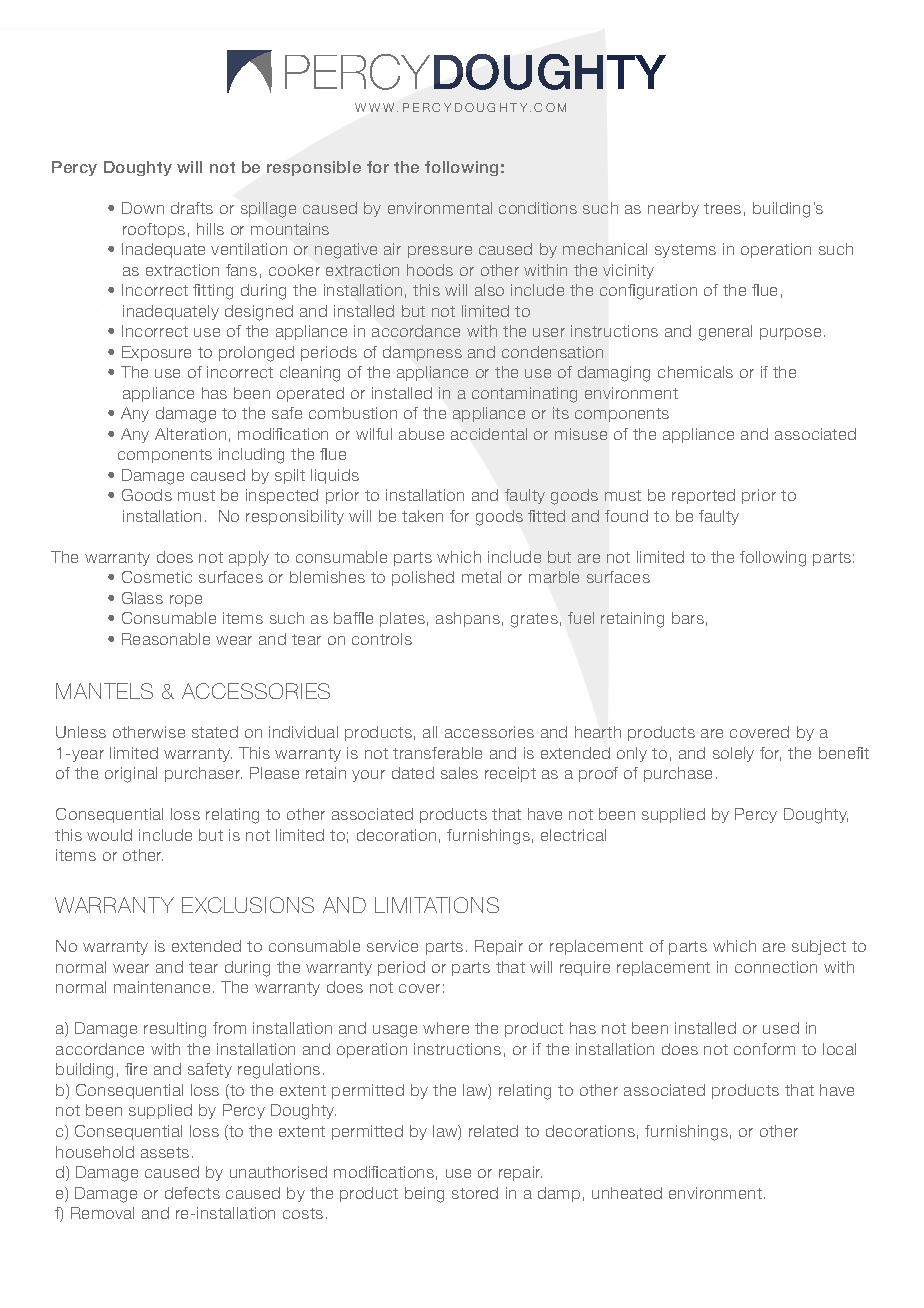  I want to click on drafts, so click(192, 208).
